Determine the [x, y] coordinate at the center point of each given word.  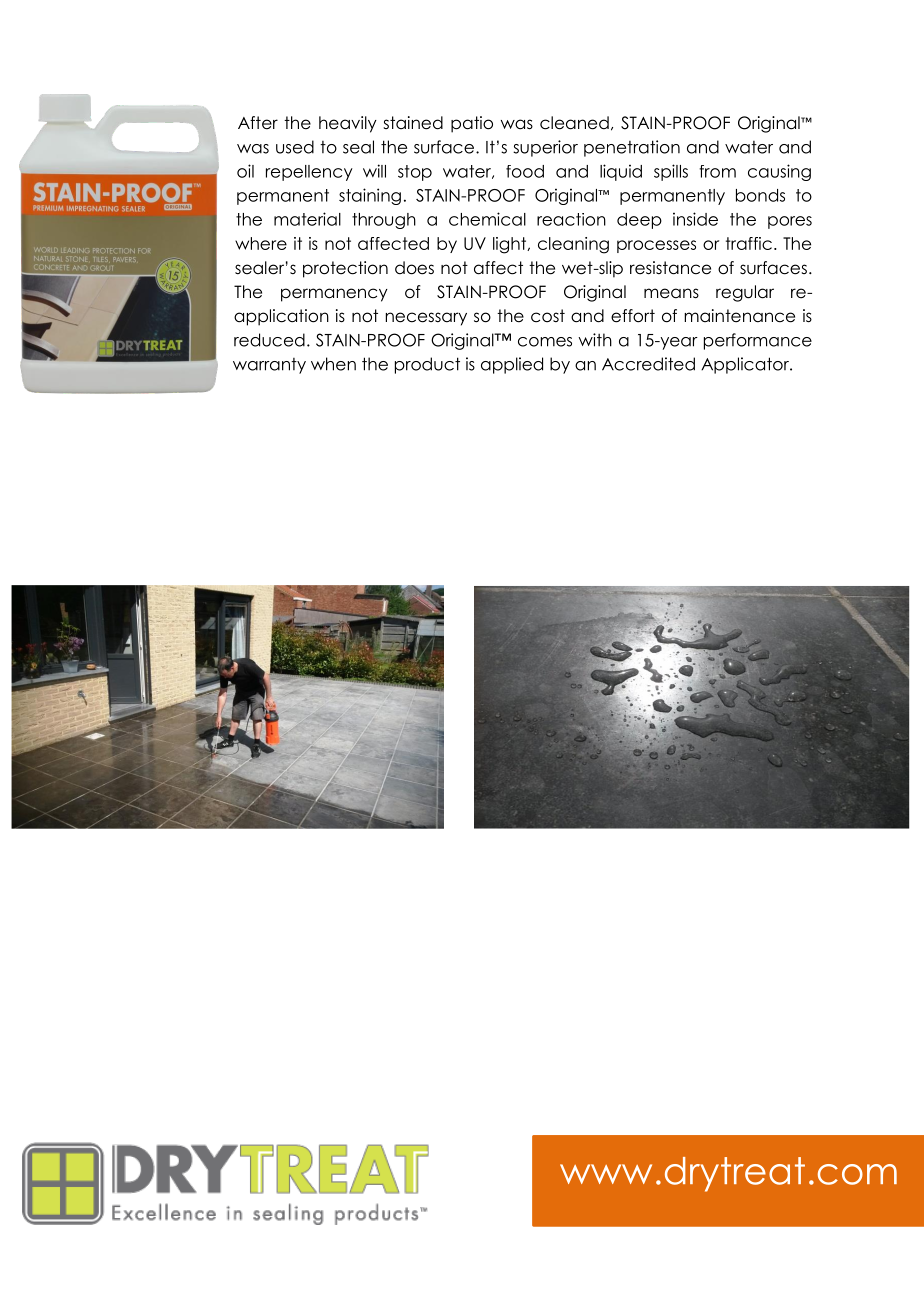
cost [548, 316]
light [511, 245]
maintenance [739, 316]
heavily [348, 124]
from [717, 171]
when [333, 364]
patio [472, 124]
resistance [670, 268]
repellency [309, 173]
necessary [426, 319]
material [307, 219]
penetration [632, 148]
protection [345, 269]
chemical [487, 219]
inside [695, 219]
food [525, 171]
